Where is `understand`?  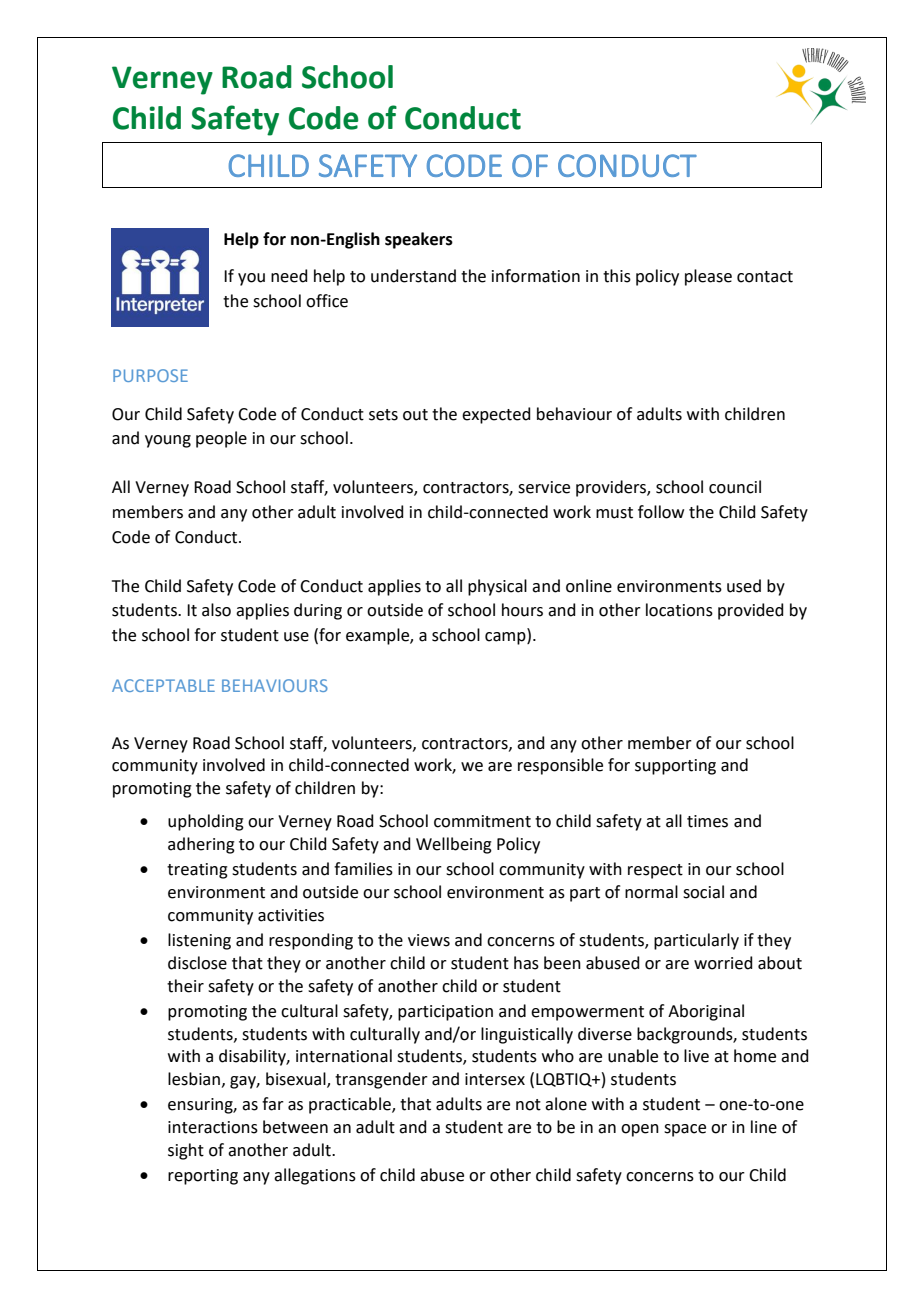 understand is located at coordinates (413, 276).
